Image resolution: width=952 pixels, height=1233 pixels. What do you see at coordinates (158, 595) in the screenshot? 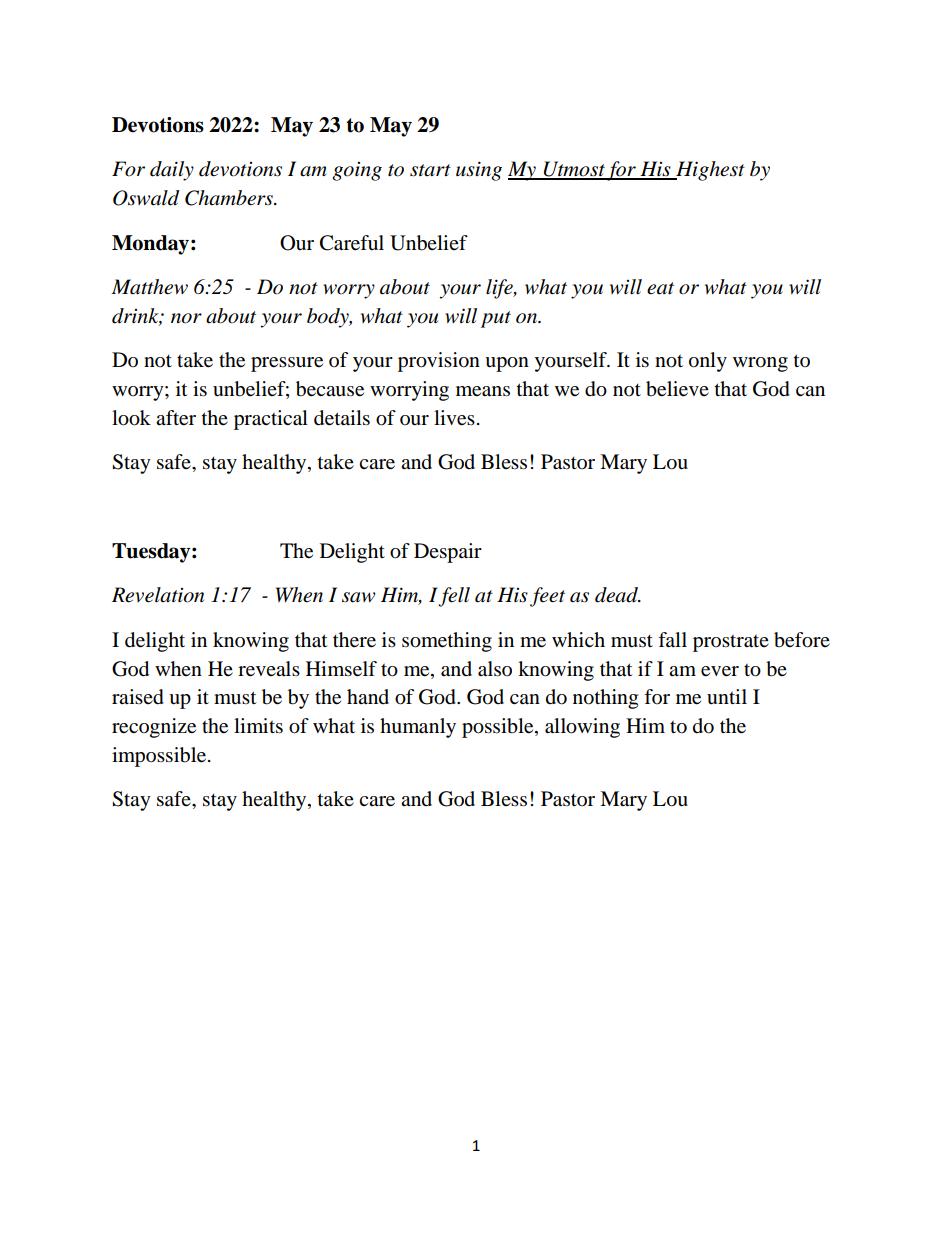
I see `Revelation` at bounding box center [158, 595].
